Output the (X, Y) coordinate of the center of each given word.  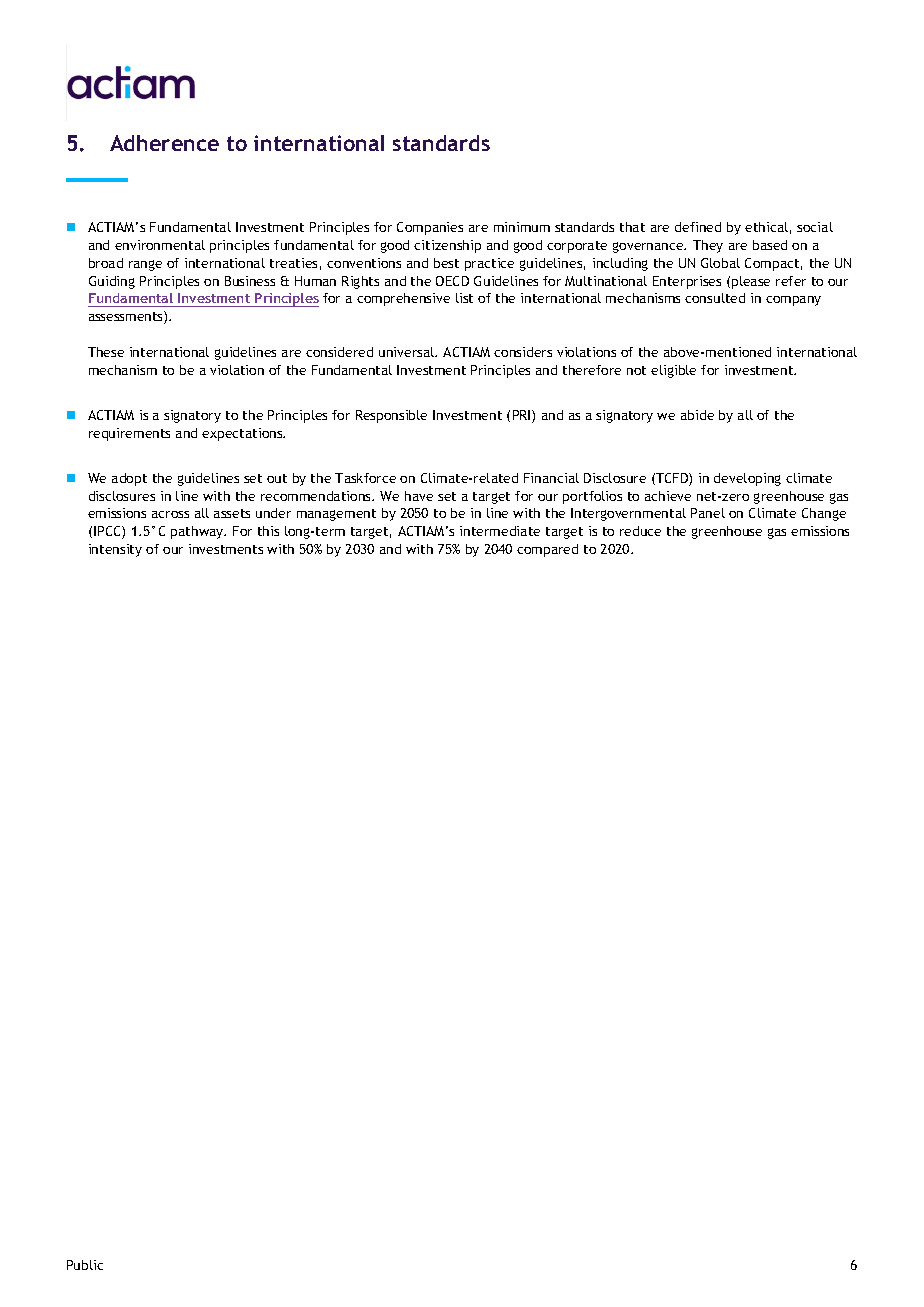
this (268, 531)
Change (824, 514)
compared (547, 550)
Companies (430, 228)
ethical (766, 227)
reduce (640, 531)
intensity (115, 550)
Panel (708, 513)
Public (85, 1265)
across (170, 514)
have (419, 496)
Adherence (164, 143)
